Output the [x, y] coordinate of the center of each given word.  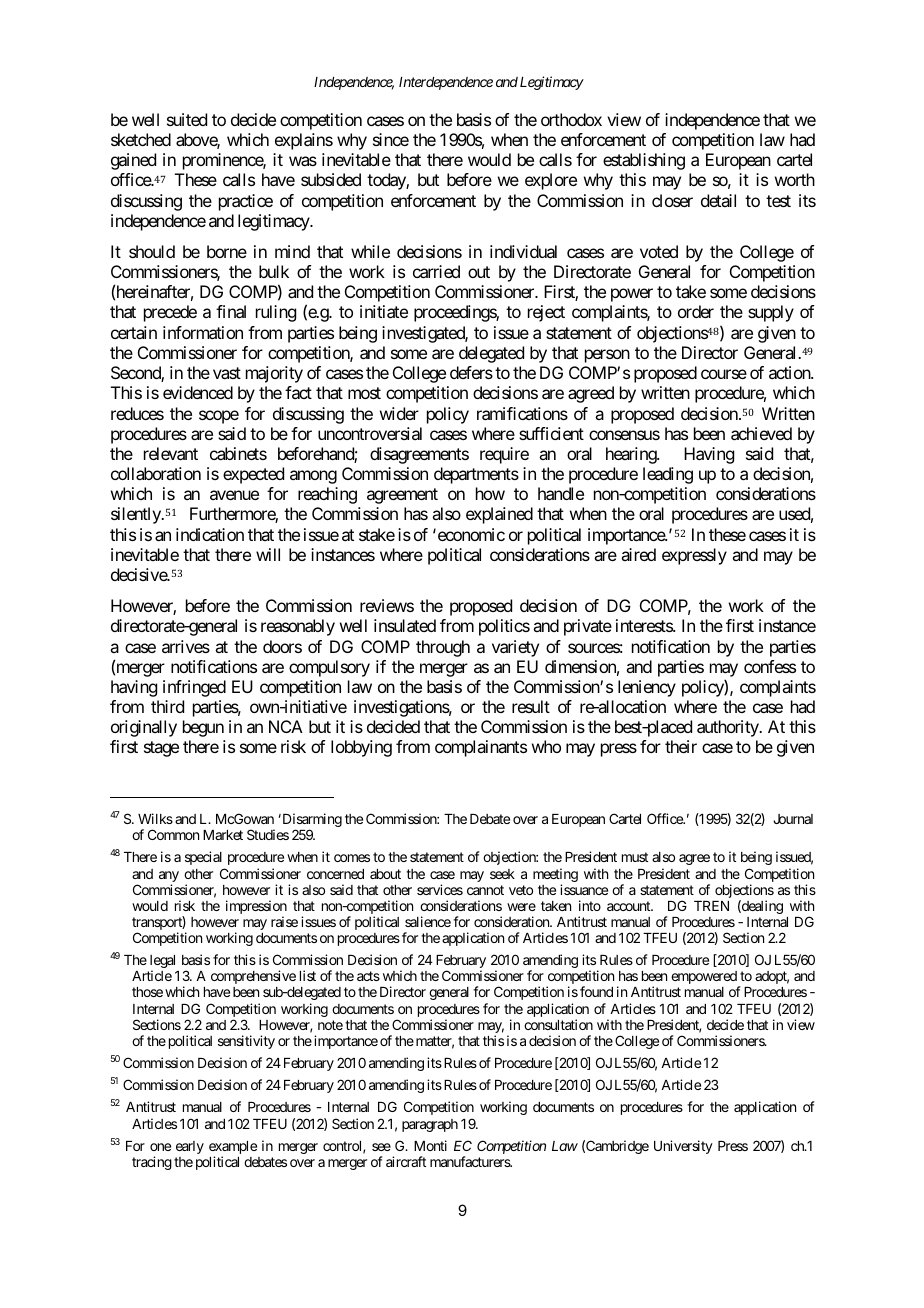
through [443, 648]
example [233, 1149]
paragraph [430, 1125]
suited [187, 119]
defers [471, 372]
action [790, 372]
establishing [644, 161]
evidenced [198, 392]
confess [770, 666]
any [169, 878]
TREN [711, 906]
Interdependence [446, 83]
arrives [186, 646]
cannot [485, 890]
